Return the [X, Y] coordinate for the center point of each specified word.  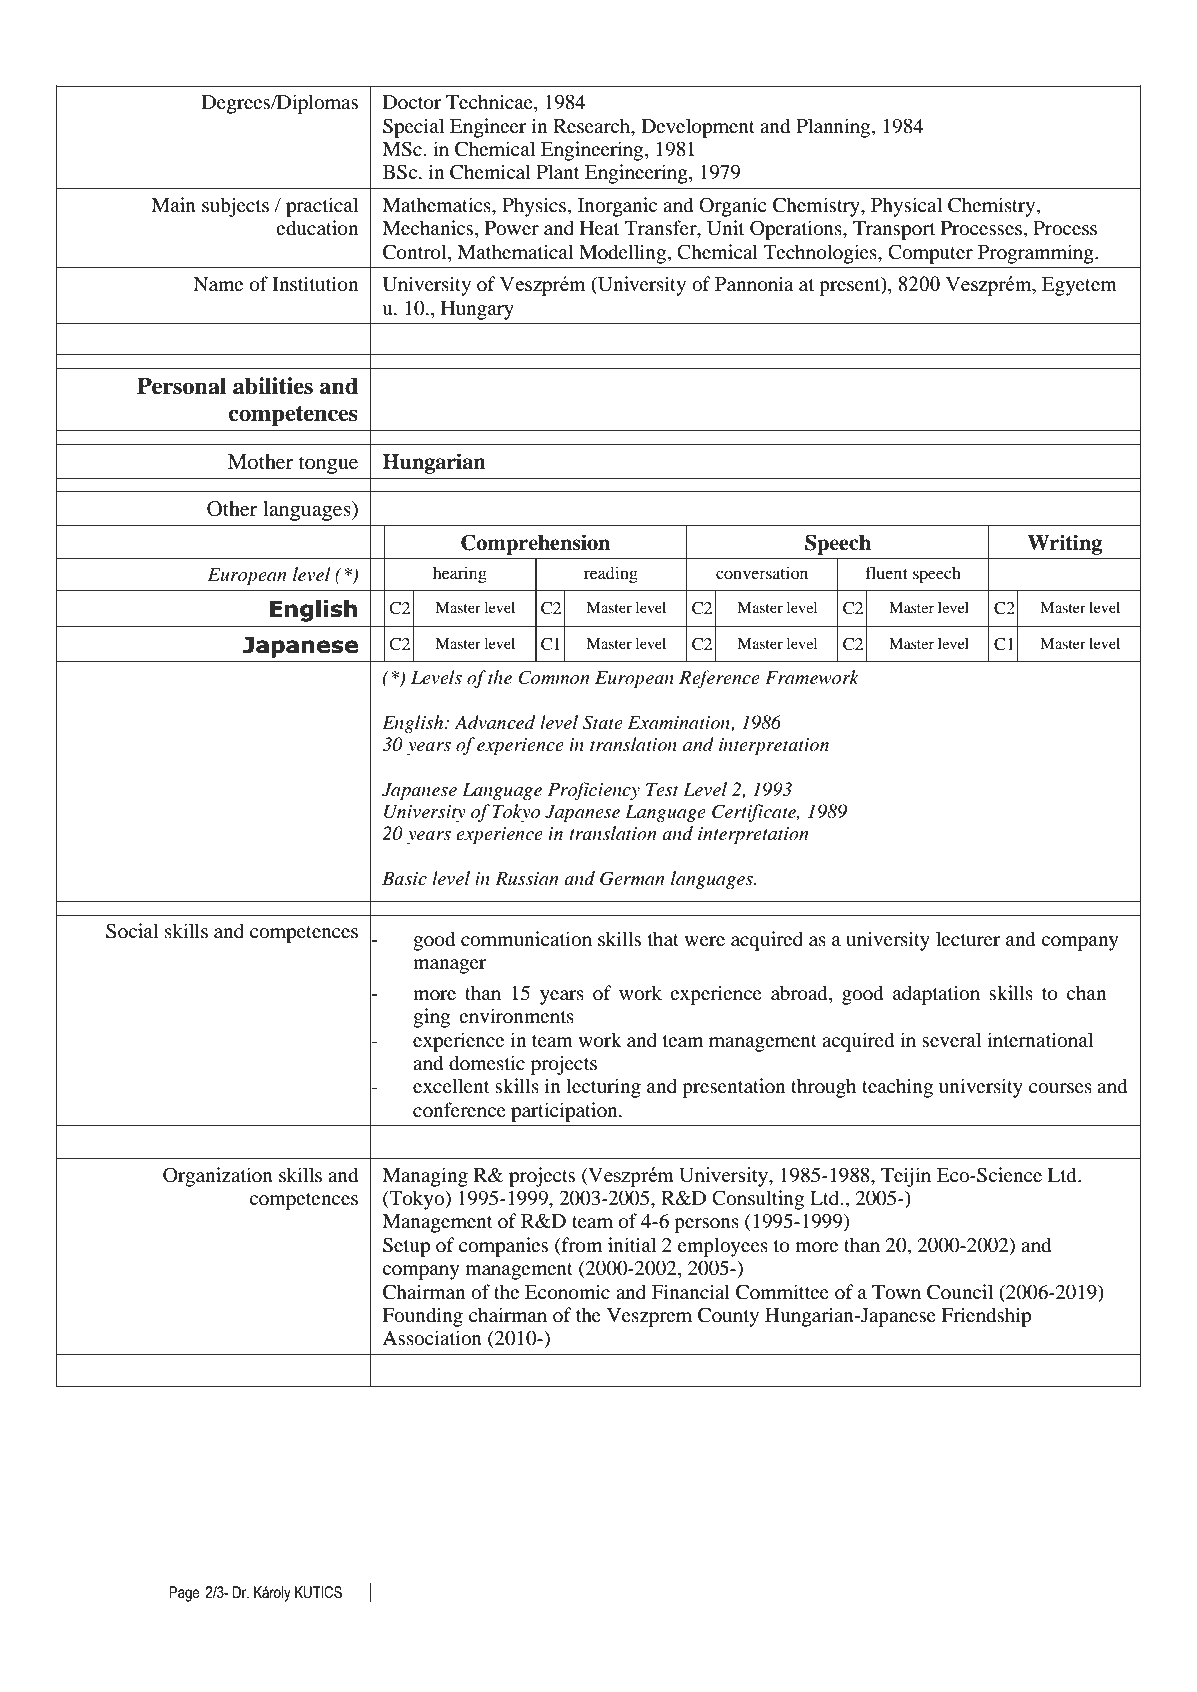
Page [184, 1594]
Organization [218, 1177]
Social [132, 931]
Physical [906, 207]
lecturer [968, 938]
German [632, 878]
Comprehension [535, 544]
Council [960, 1292]
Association [432, 1338]
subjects [235, 207]
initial [632, 1244]
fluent [887, 572]
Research [593, 125]
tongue [328, 465]
